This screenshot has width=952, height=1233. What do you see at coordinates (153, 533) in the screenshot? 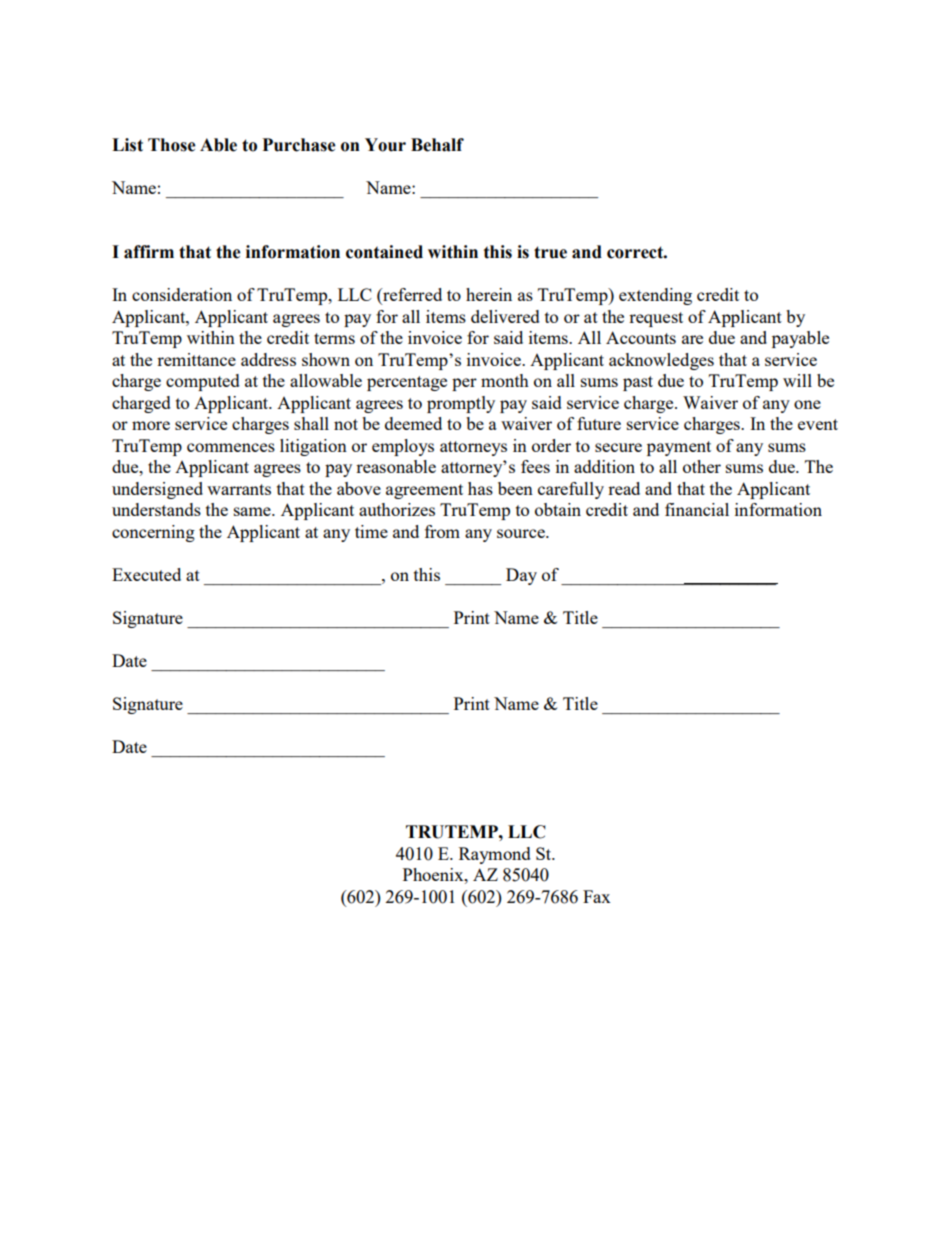
I see `concerning` at bounding box center [153, 533].
